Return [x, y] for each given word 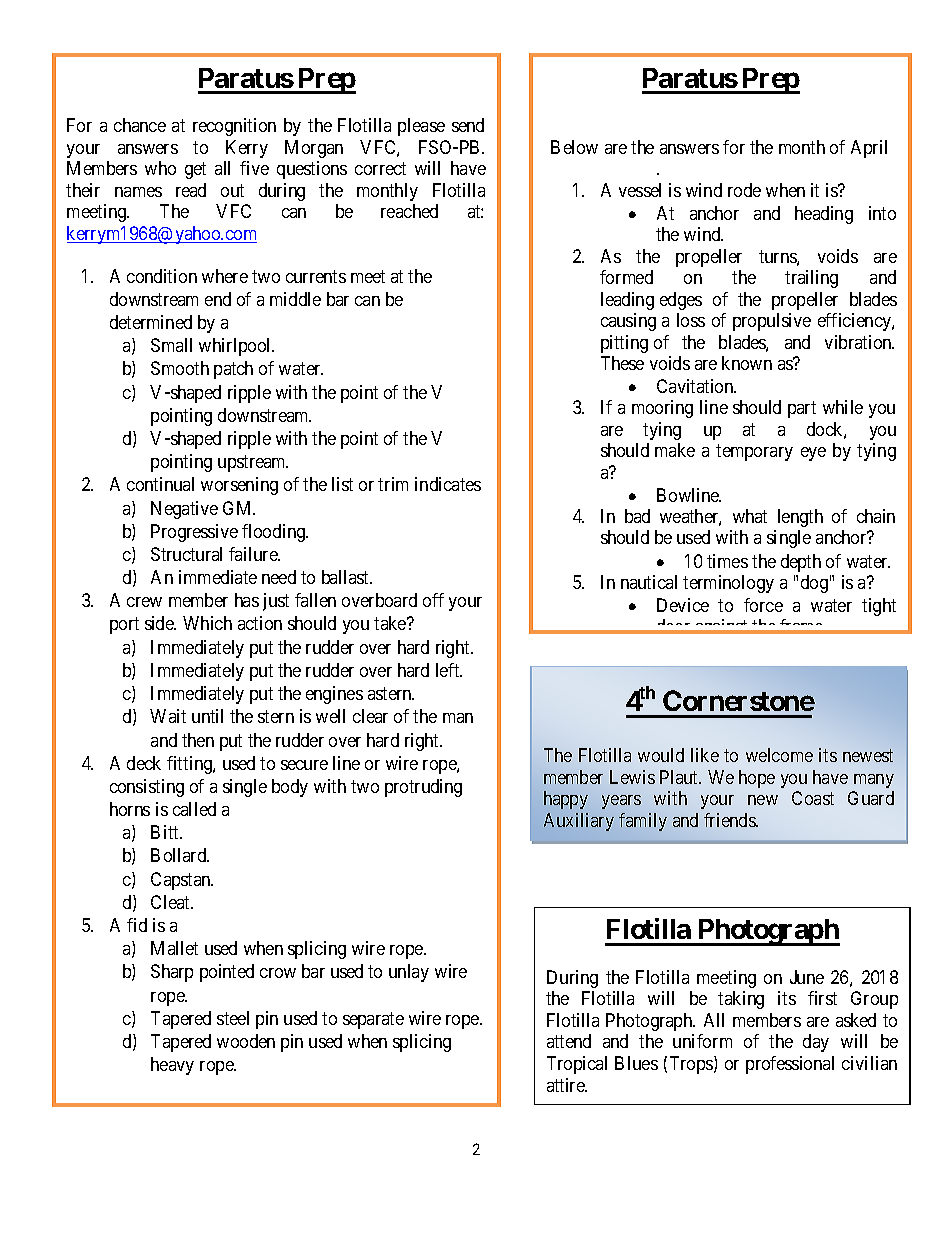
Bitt [166, 832]
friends [730, 820]
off [433, 600]
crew [144, 602]
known [747, 363]
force [763, 605]
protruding [423, 788]
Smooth [180, 368]
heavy [172, 1066]
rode [744, 190]
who [160, 168]
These [622, 363]
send [468, 125]
